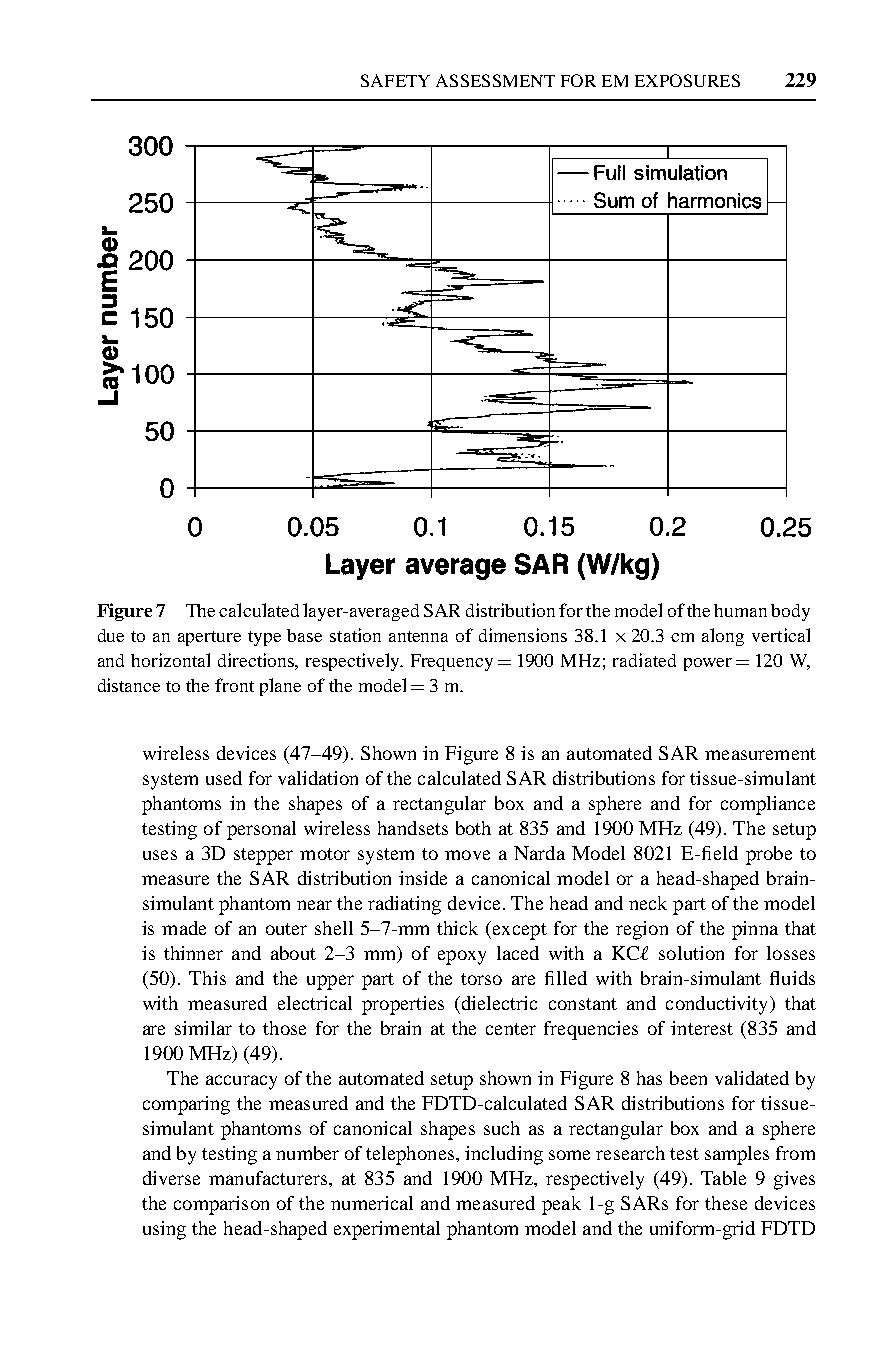  I want to click on human, so click(740, 610).
